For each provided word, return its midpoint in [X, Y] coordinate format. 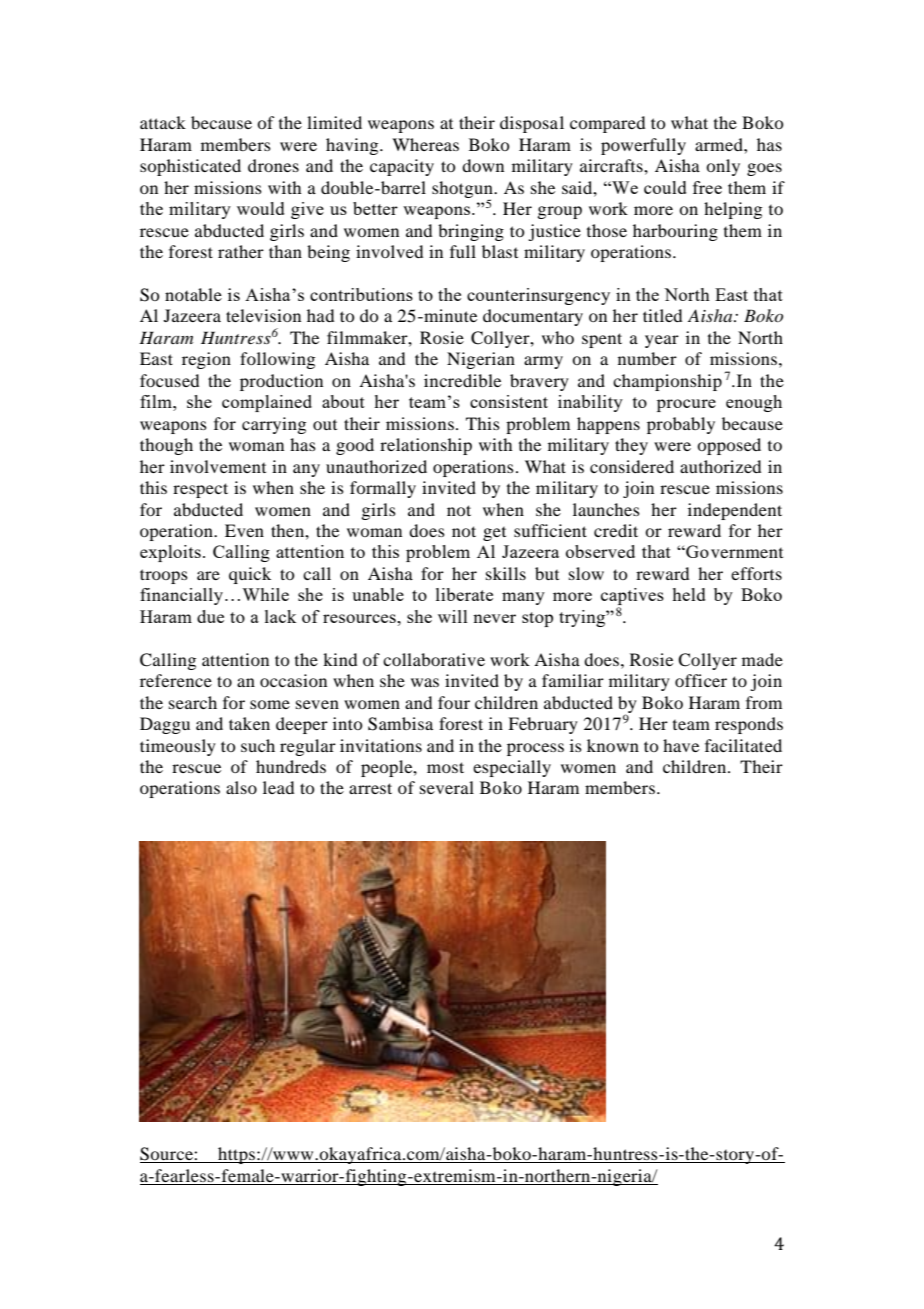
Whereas [425, 144]
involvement [218, 466]
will [453, 616]
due [210, 616]
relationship [426, 446]
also [241, 787]
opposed [729, 446]
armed [720, 144]
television [263, 315]
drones [273, 165]
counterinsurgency [538, 296]
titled [662, 315]
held [689, 594]
